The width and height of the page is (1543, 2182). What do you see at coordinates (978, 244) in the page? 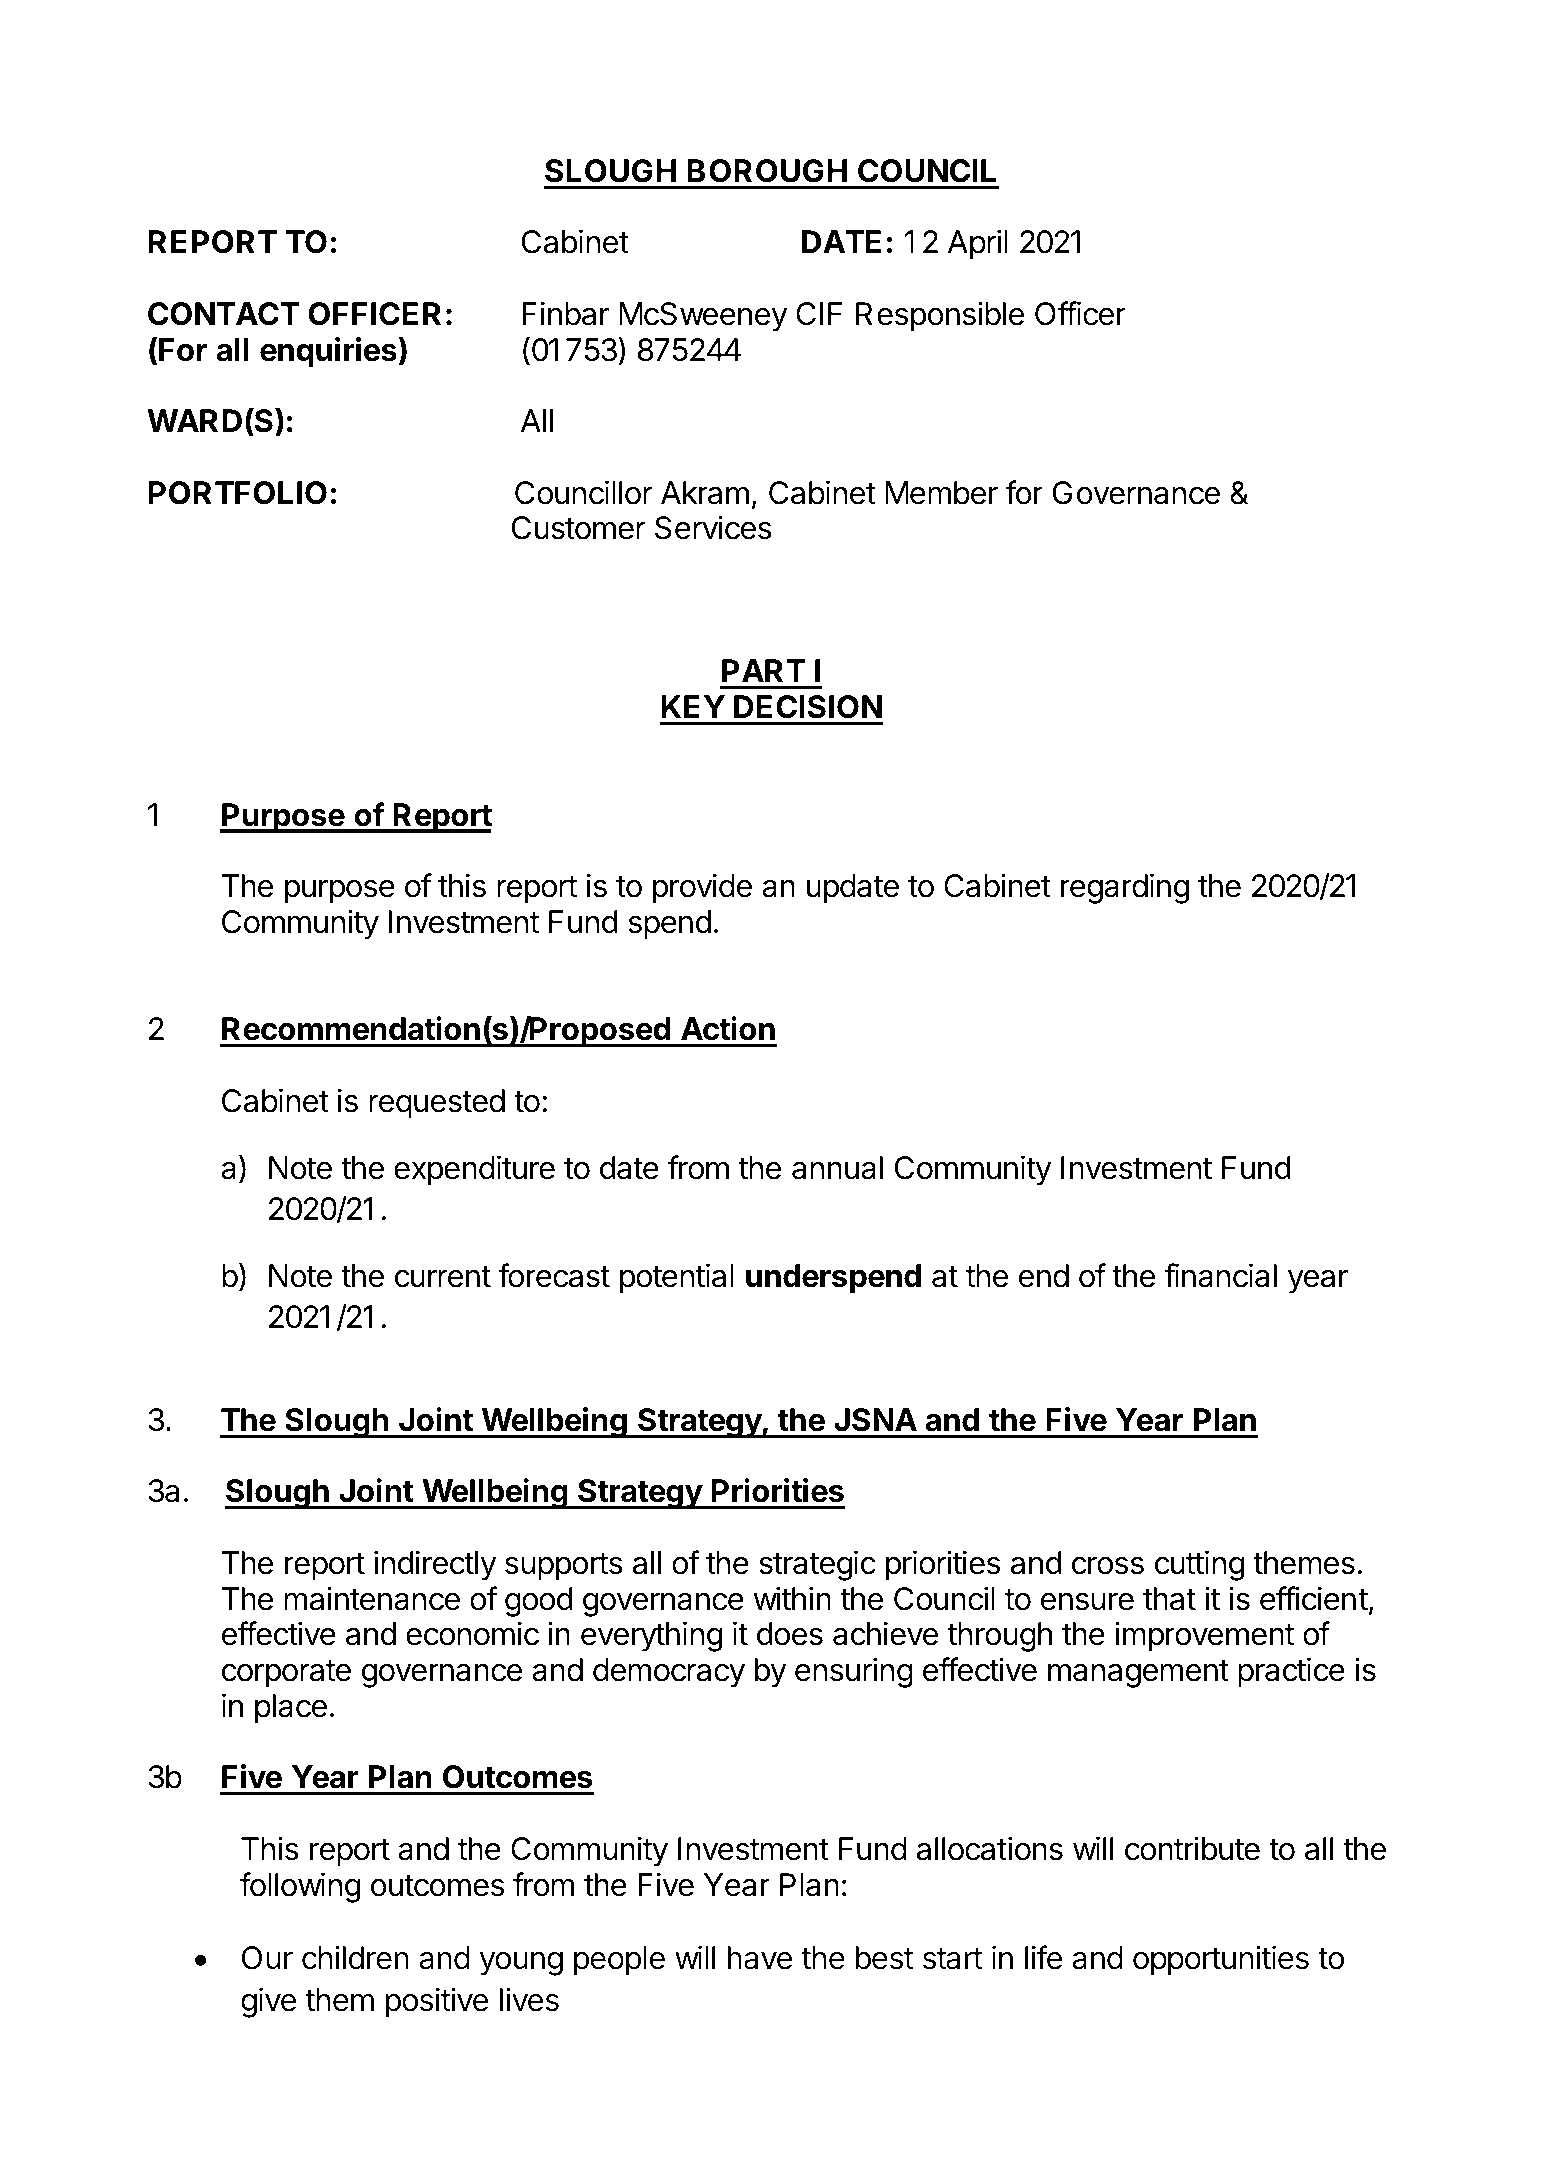
I see `April` at bounding box center [978, 244].
